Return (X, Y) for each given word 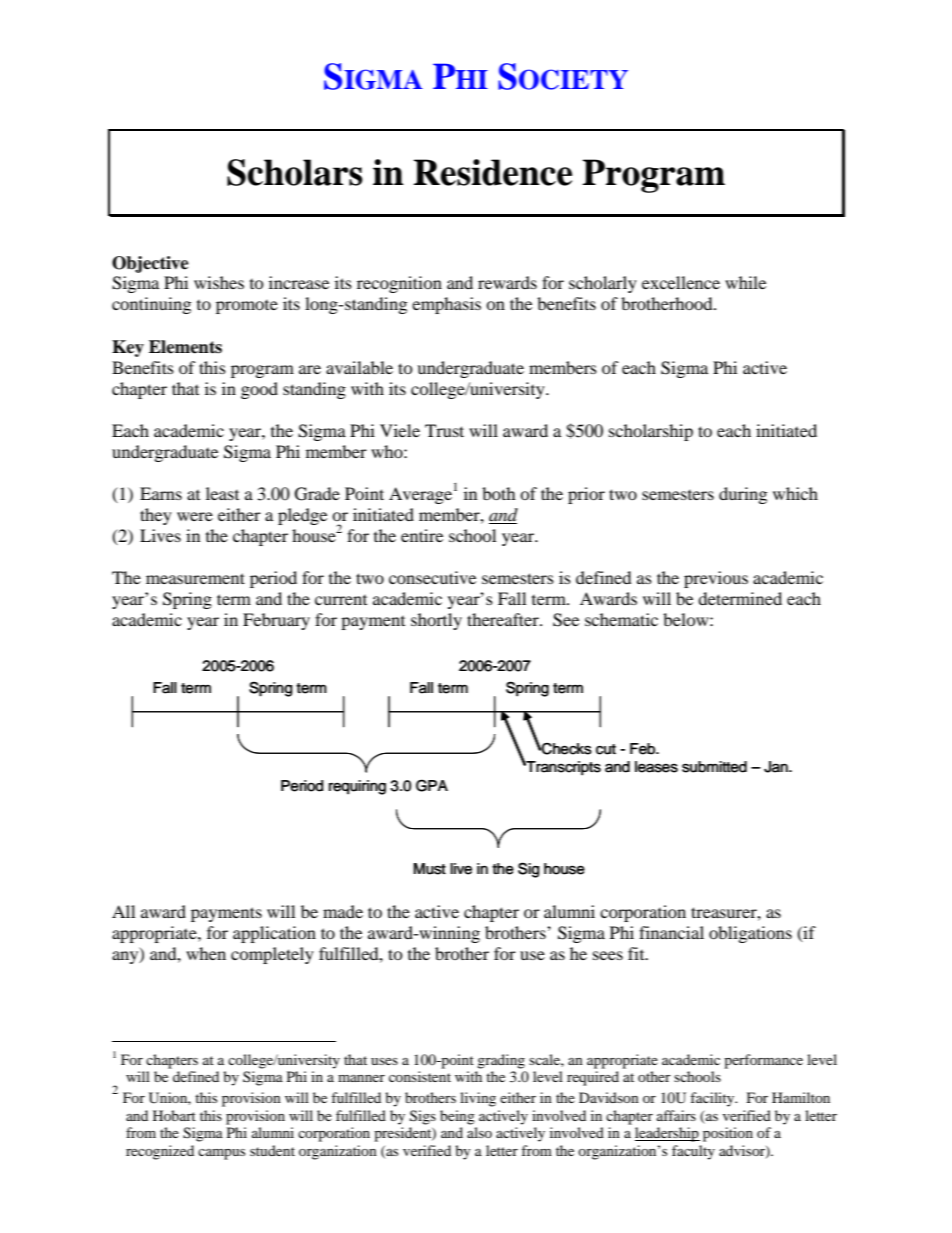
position (728, 1134)
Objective (150, 264)
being (457, 1117)
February (276, 621)
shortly (436, 621)
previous (716, 579)
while (745, 282)
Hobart (174, 1115)
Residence (493, 172)
